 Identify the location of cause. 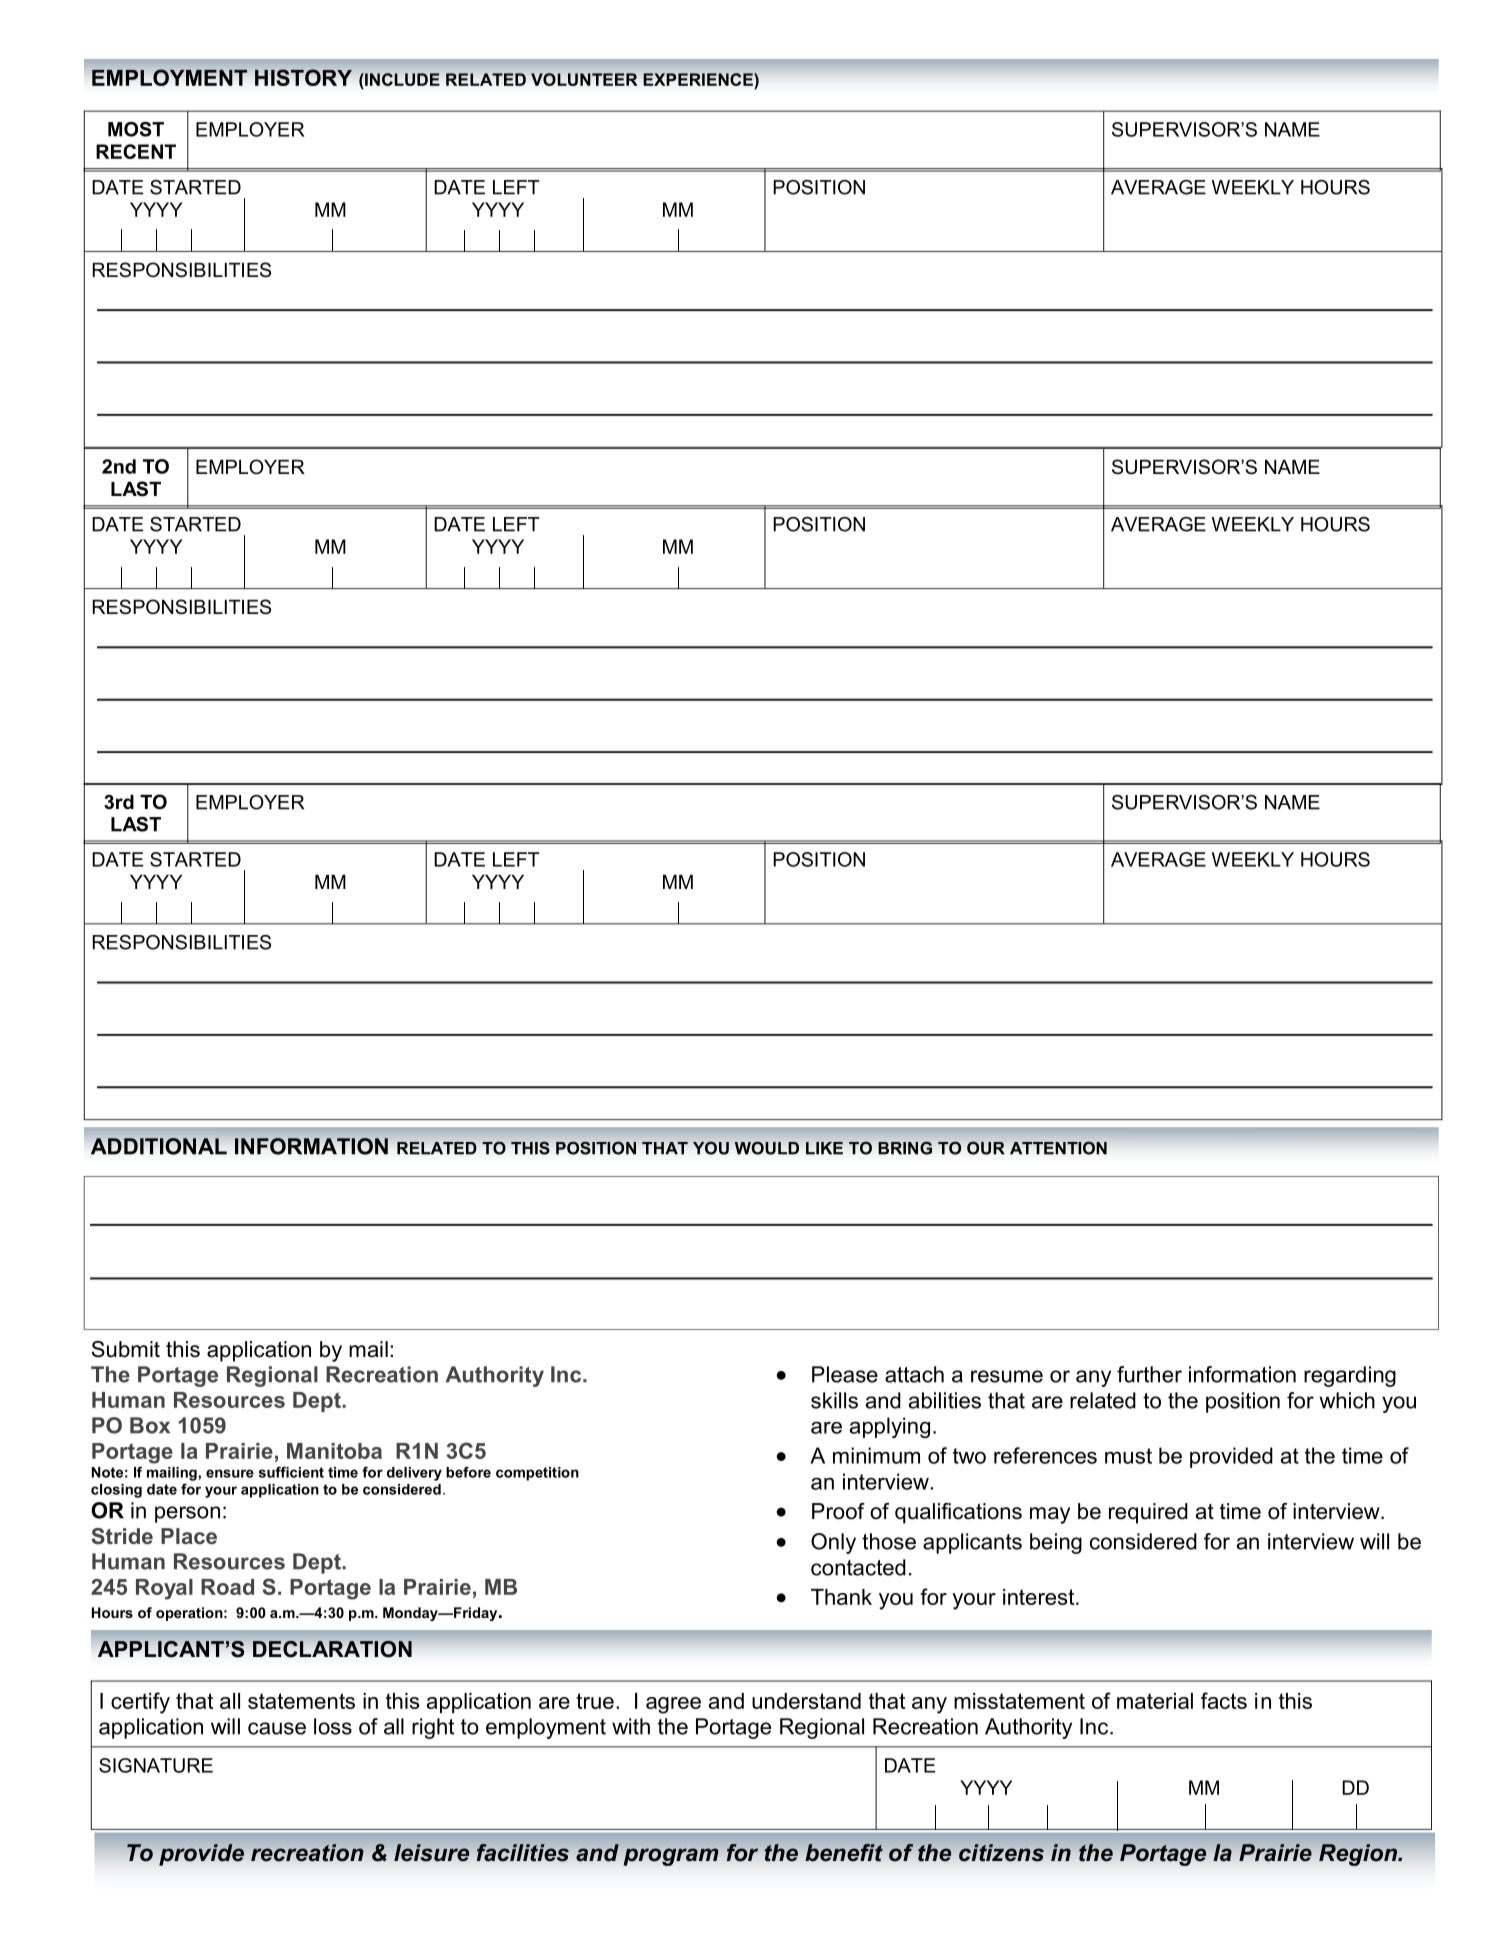
(277, 1728).
